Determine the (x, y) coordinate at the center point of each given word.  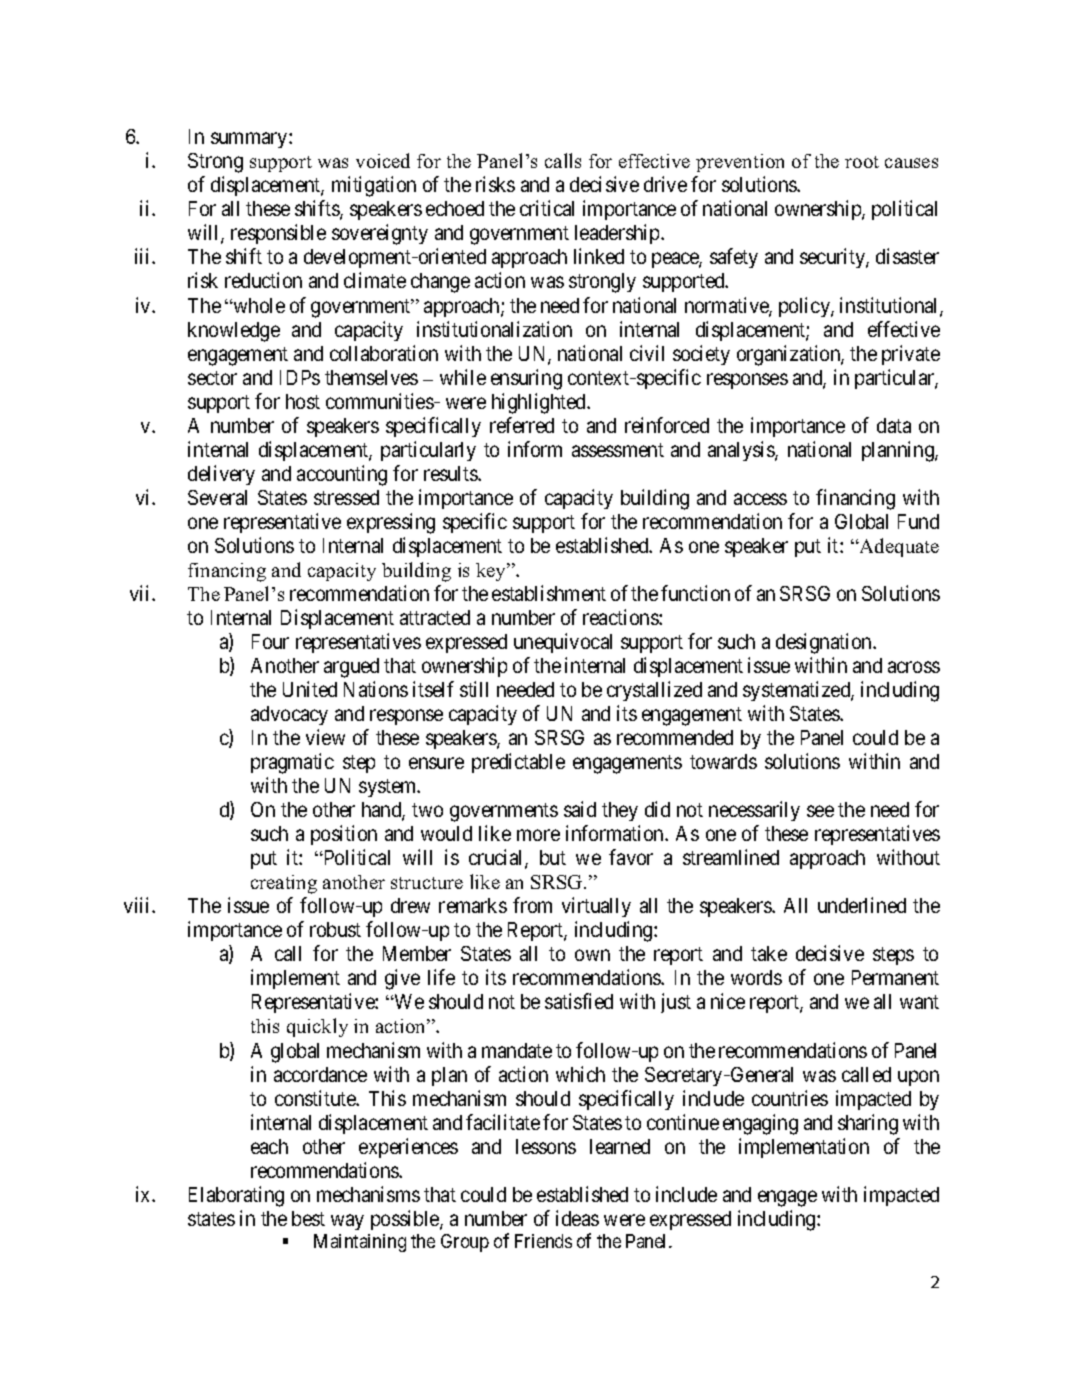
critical (547, 208)
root (862, 162)
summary (250, 140)
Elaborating (236, 1196)
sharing (868, 1124)
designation (825, 643)
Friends (543, 1241)
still (474, 689)
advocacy (289, 715)
